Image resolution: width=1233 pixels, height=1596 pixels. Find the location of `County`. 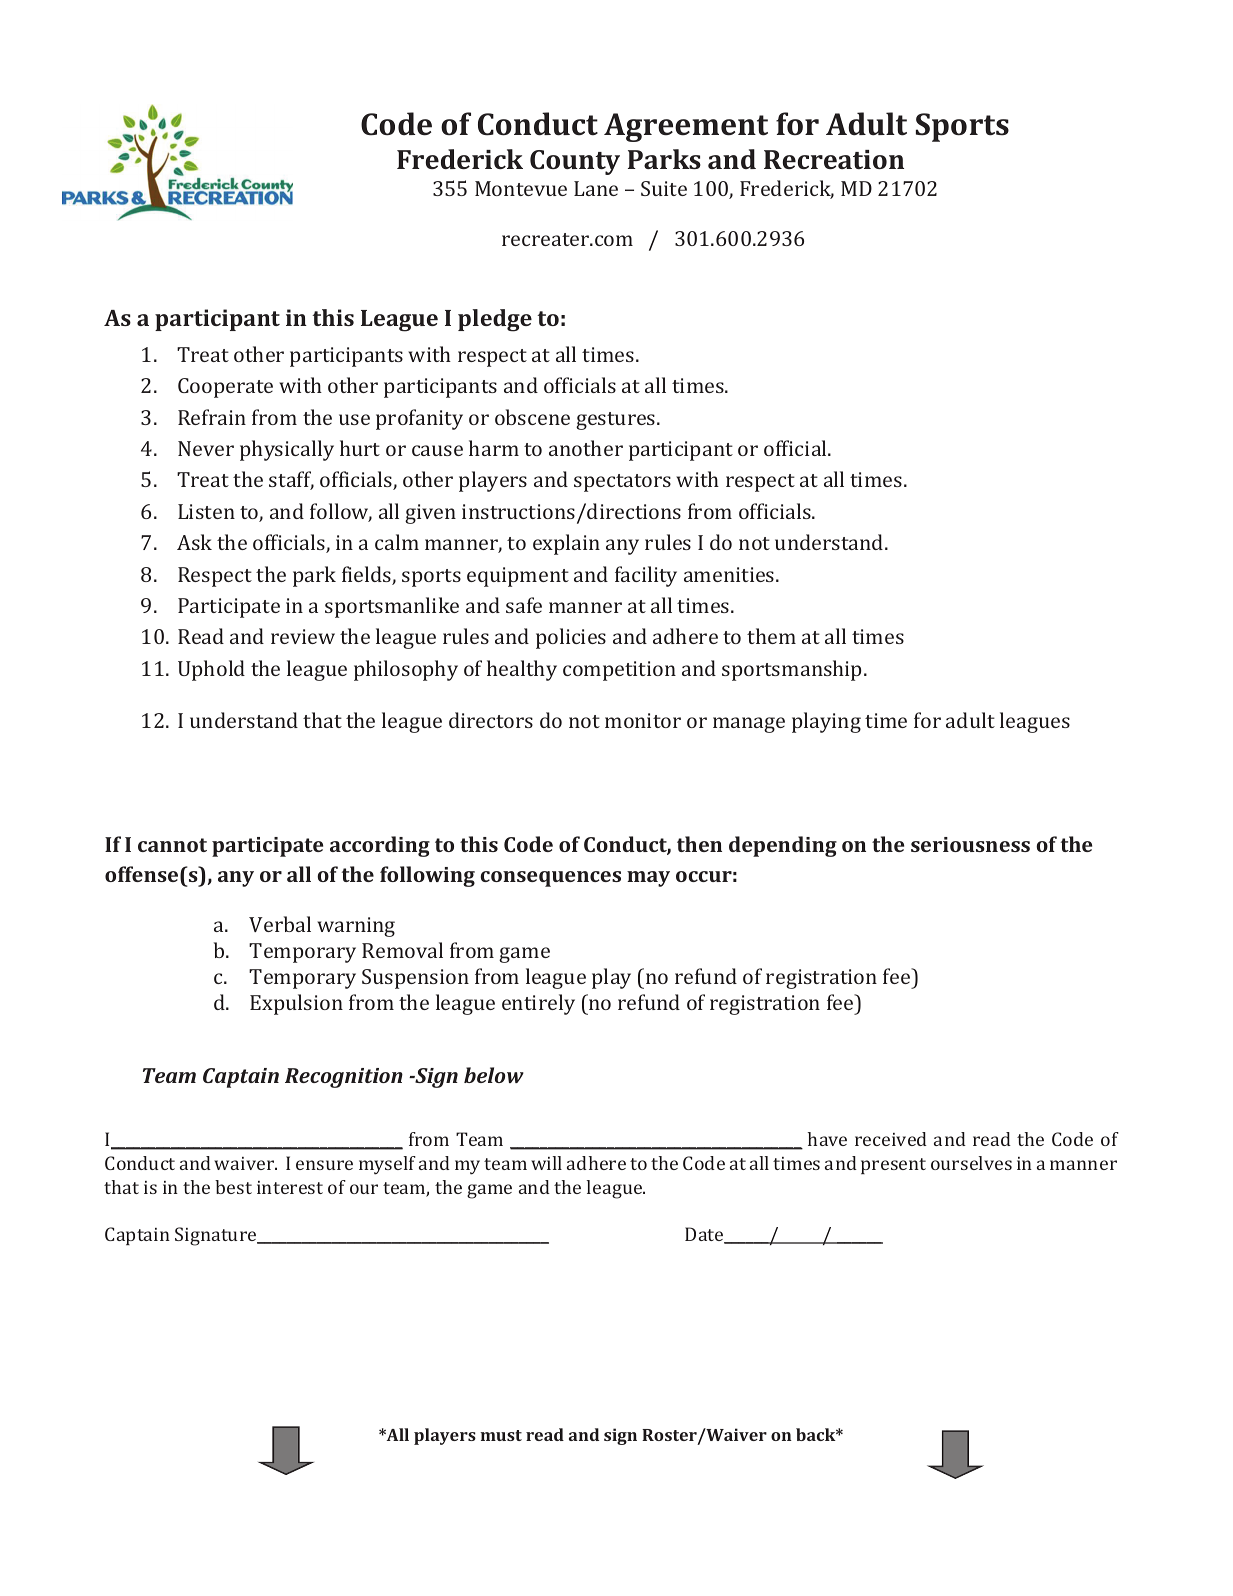

County is located at coordinates (575, 162).
